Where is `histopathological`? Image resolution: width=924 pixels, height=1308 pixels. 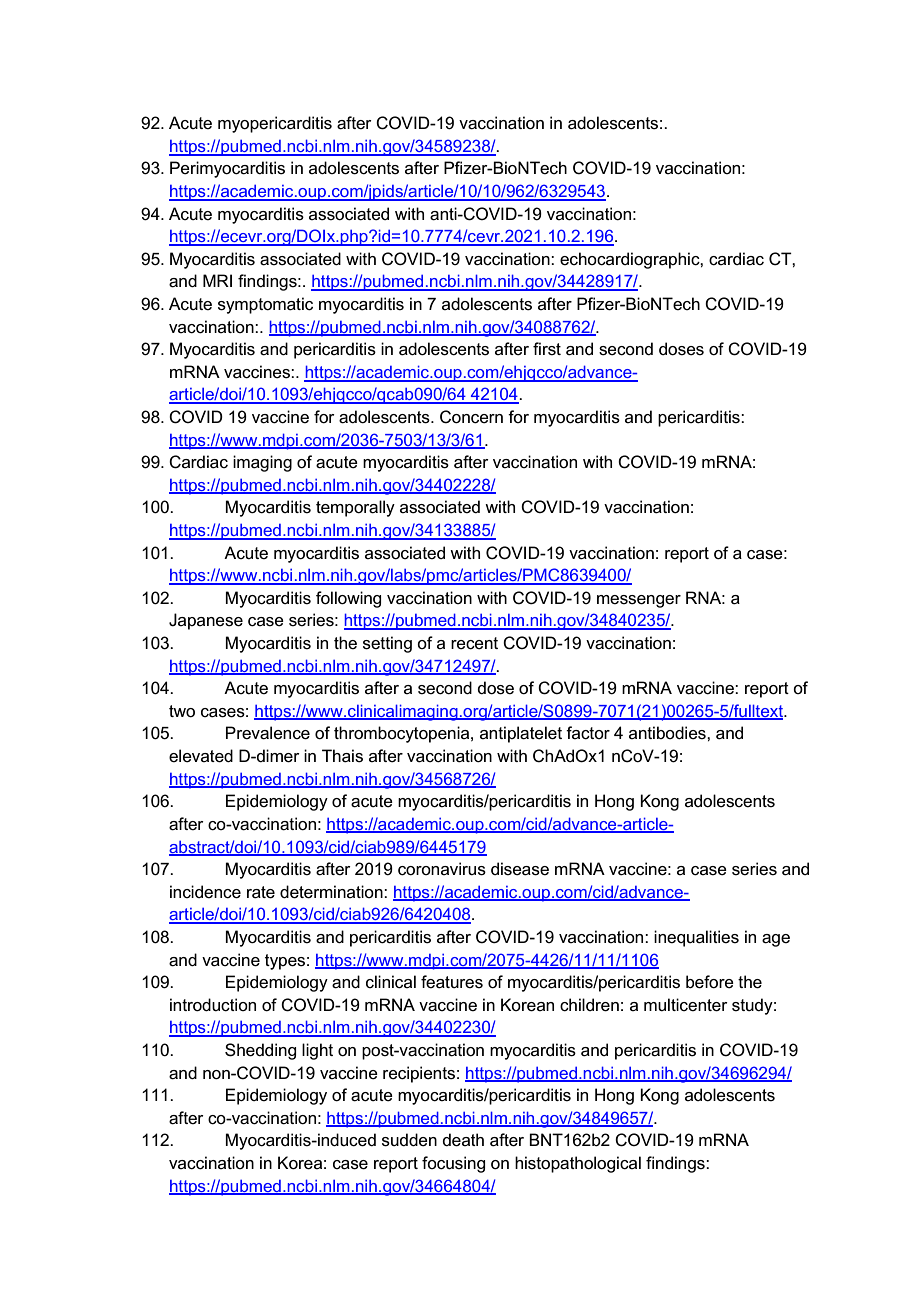
histopathological is located at coordinates (578, 1164).
